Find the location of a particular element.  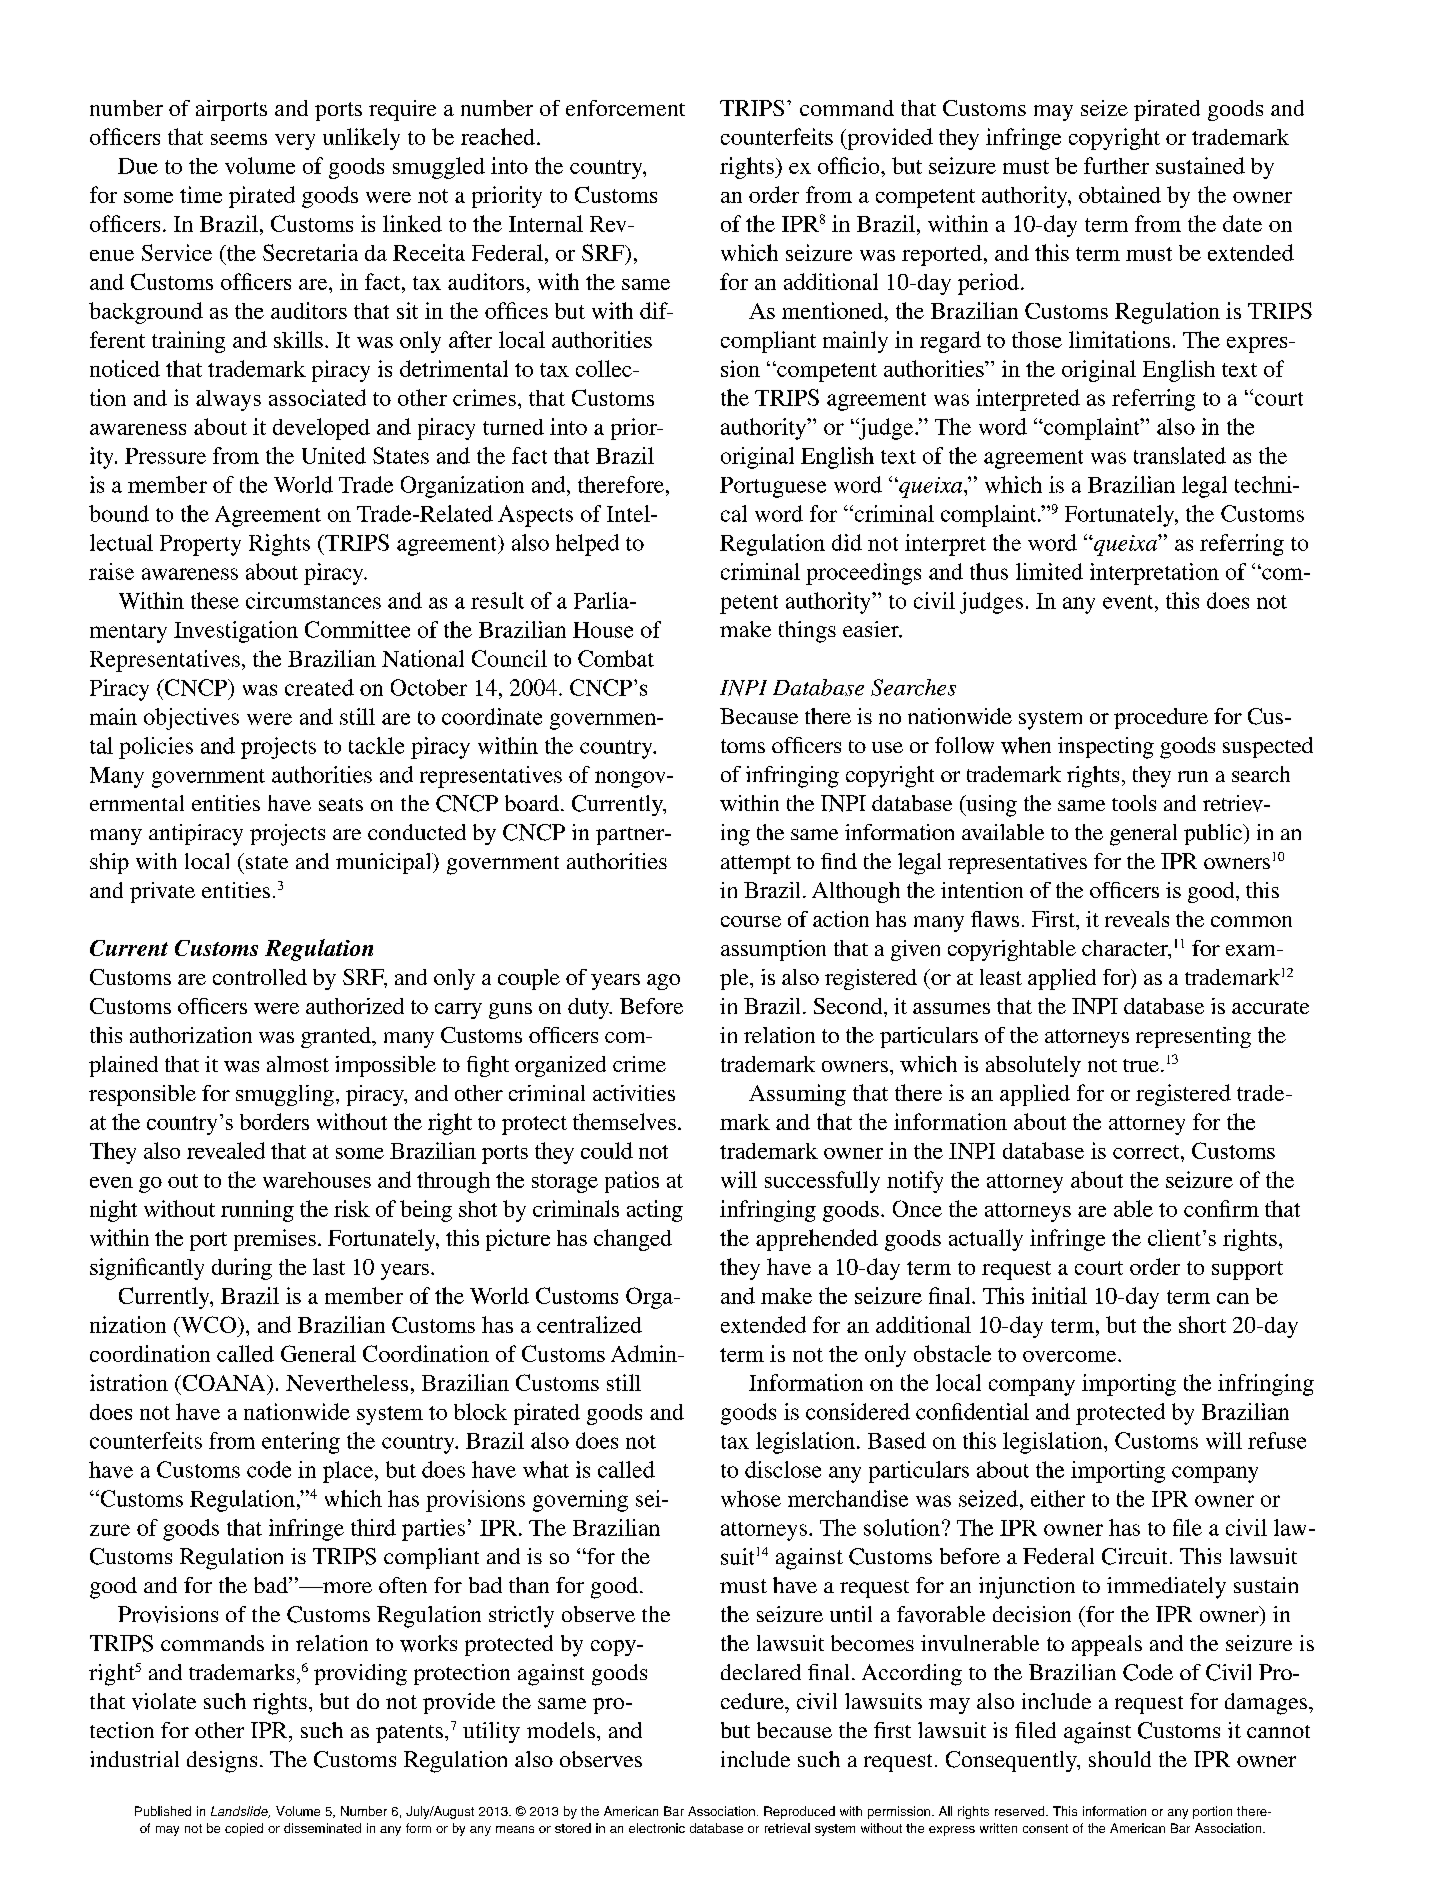

further is located at coordinates (1116, 165).
